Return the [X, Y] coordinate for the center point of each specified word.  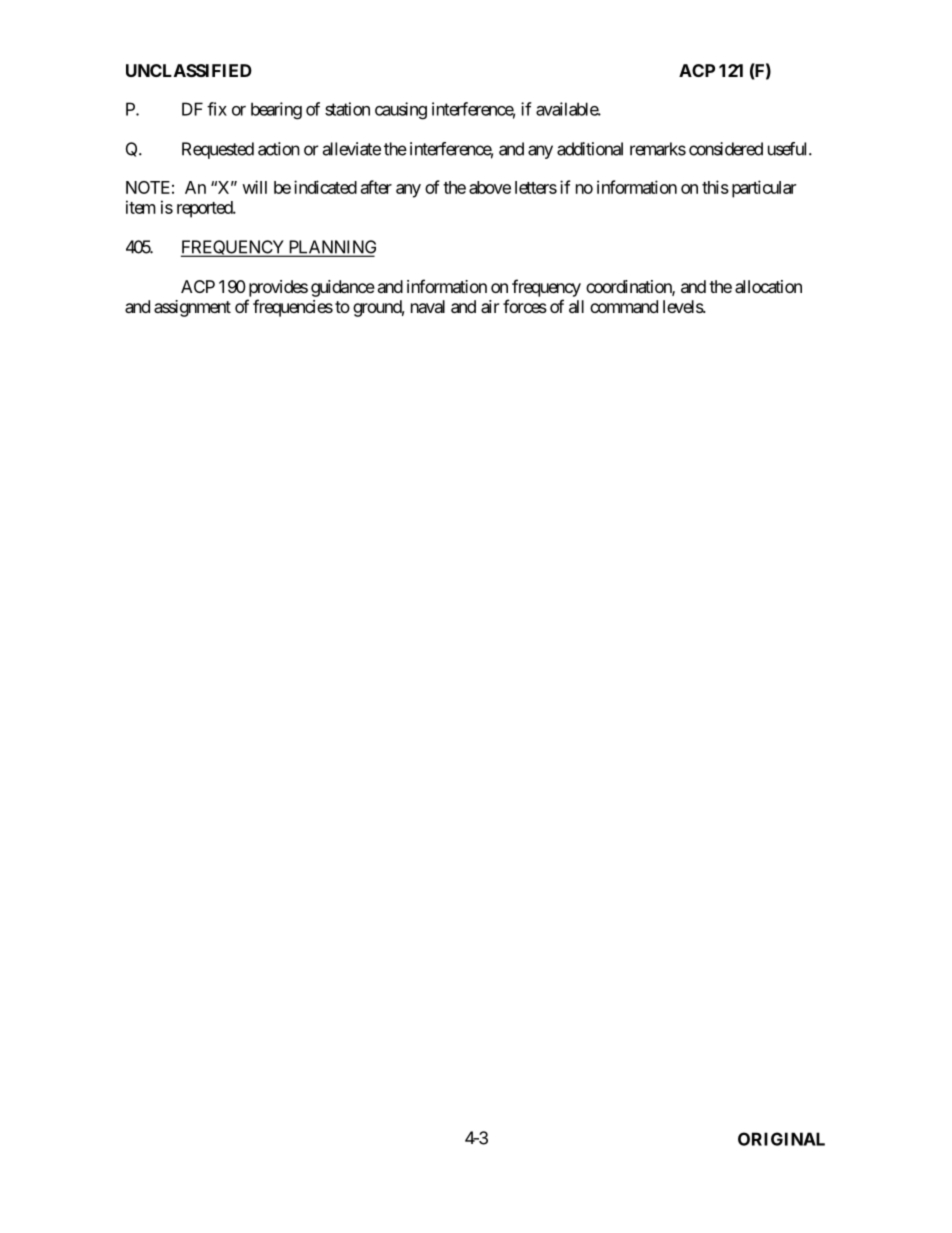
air [490, 306]
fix [217, 109]
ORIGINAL [781, 1139]
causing [401, 111]
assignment [192, 308]
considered [726, 149]
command [624, 306]
